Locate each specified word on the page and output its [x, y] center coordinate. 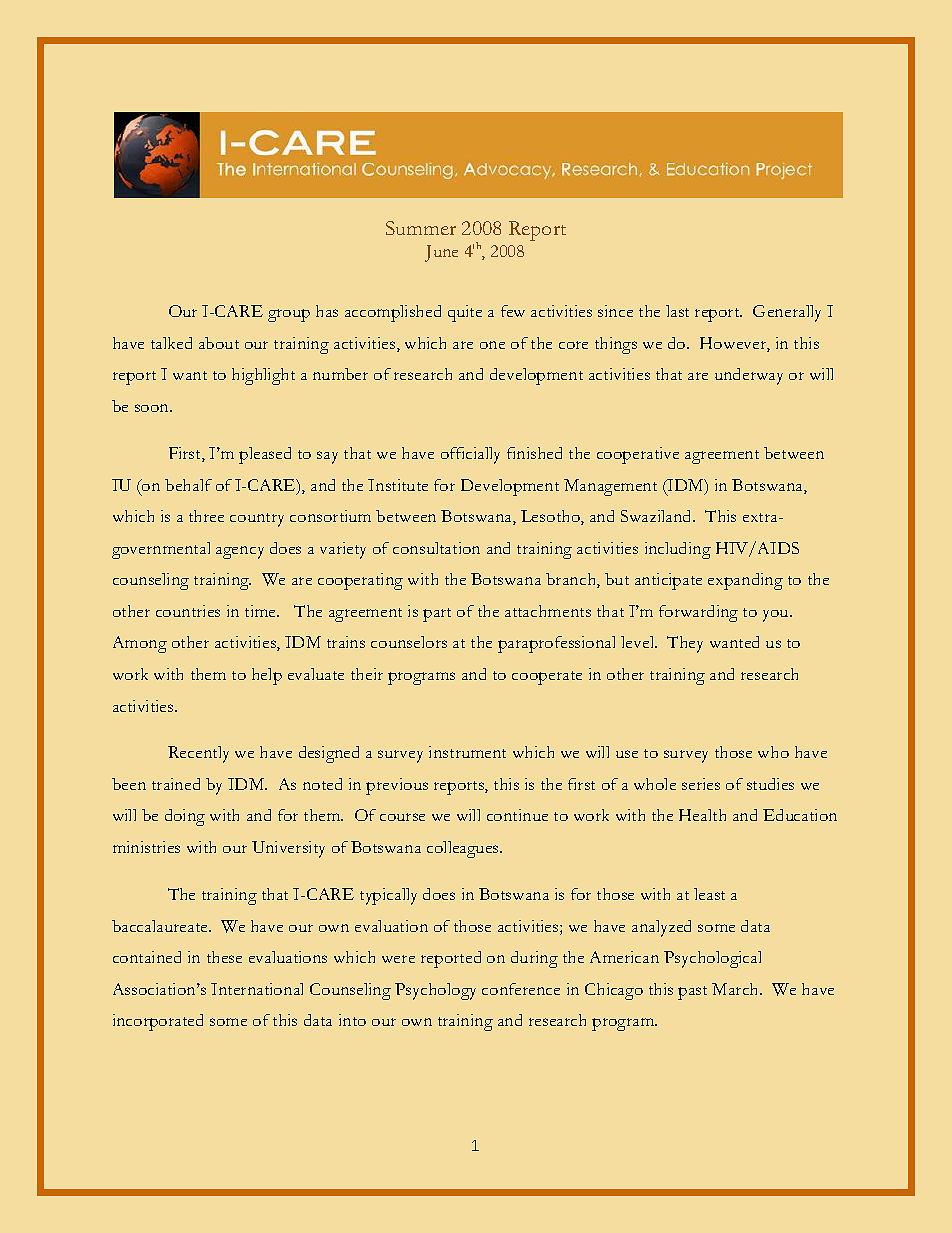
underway [749, 376]
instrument [467, 752]
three [206, 516]
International [257, 989]
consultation [436, 548]
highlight [263, 376]
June [441, 253]
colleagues [464, 849]
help [267, 676]
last [677, 311]
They [685, 644]
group [289, 315]
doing [185, 817]
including [678, 550]
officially [470, 455]
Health [702, 815]
